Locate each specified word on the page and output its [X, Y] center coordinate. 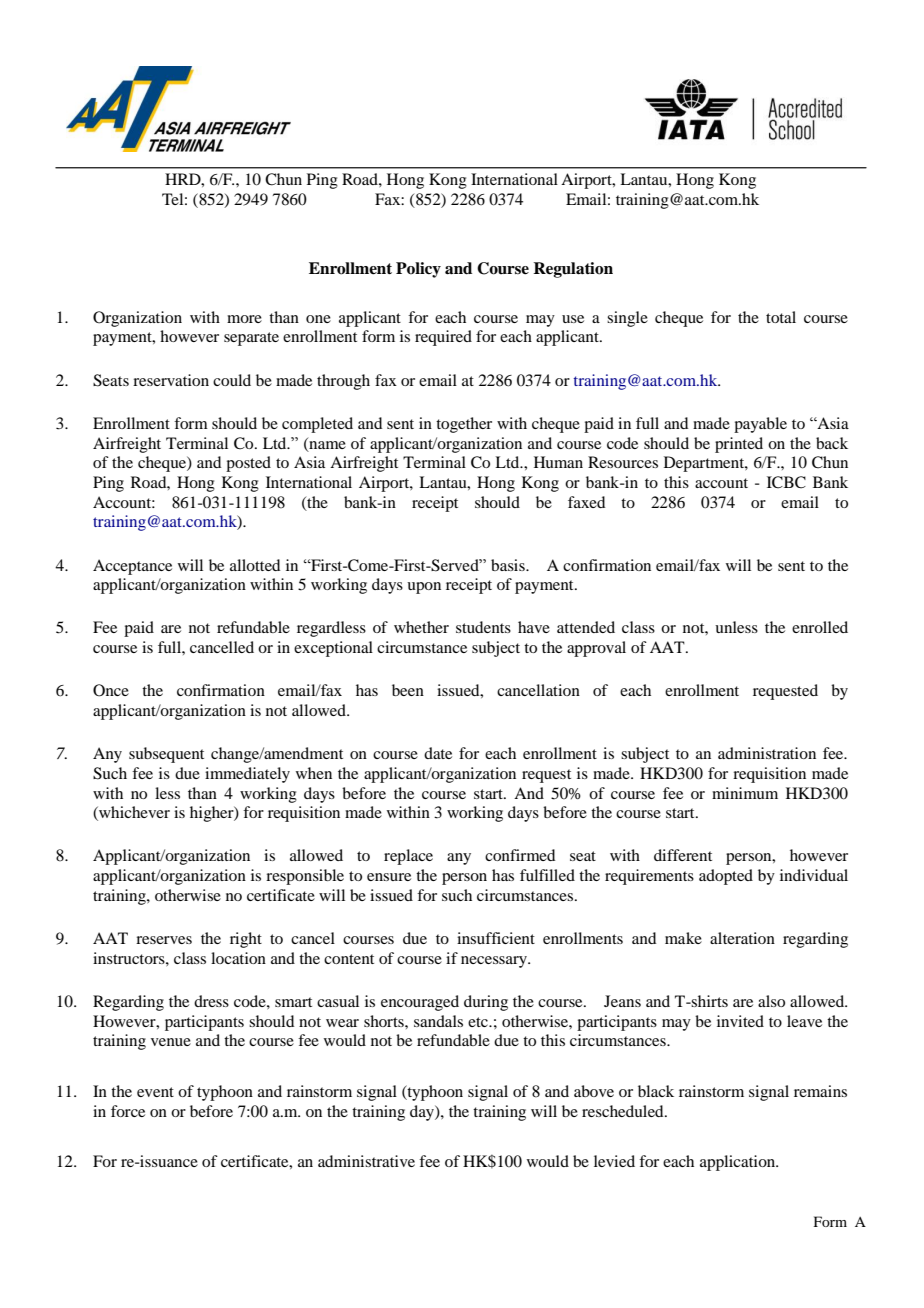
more [244, 319]
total [781, 317]
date [438, 753]
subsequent [166, 755]
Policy [418, 270]
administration [767, 753]
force [128, 1111]
